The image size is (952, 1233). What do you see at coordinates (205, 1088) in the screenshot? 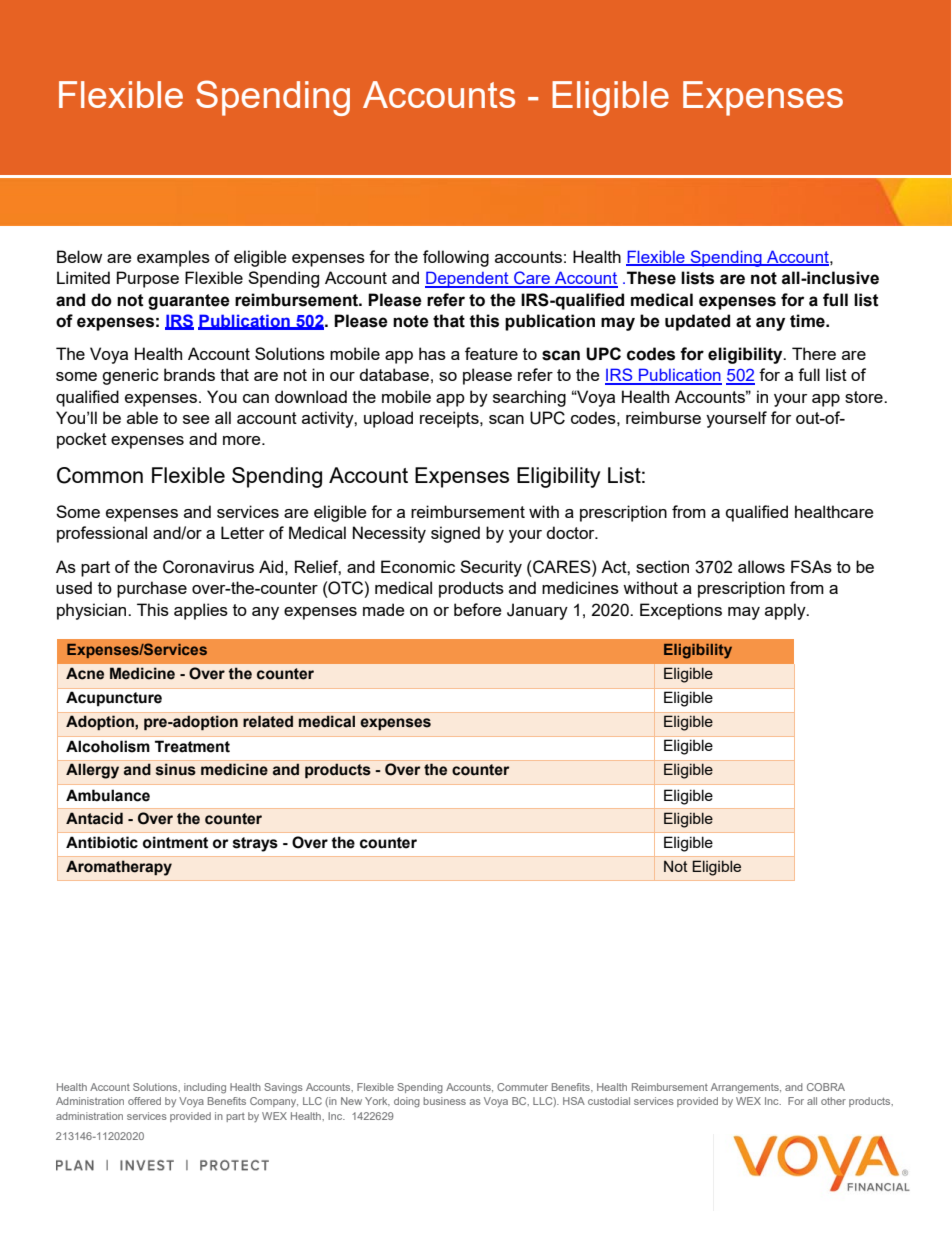
I see `including` at bounding box center [205, 1088].
